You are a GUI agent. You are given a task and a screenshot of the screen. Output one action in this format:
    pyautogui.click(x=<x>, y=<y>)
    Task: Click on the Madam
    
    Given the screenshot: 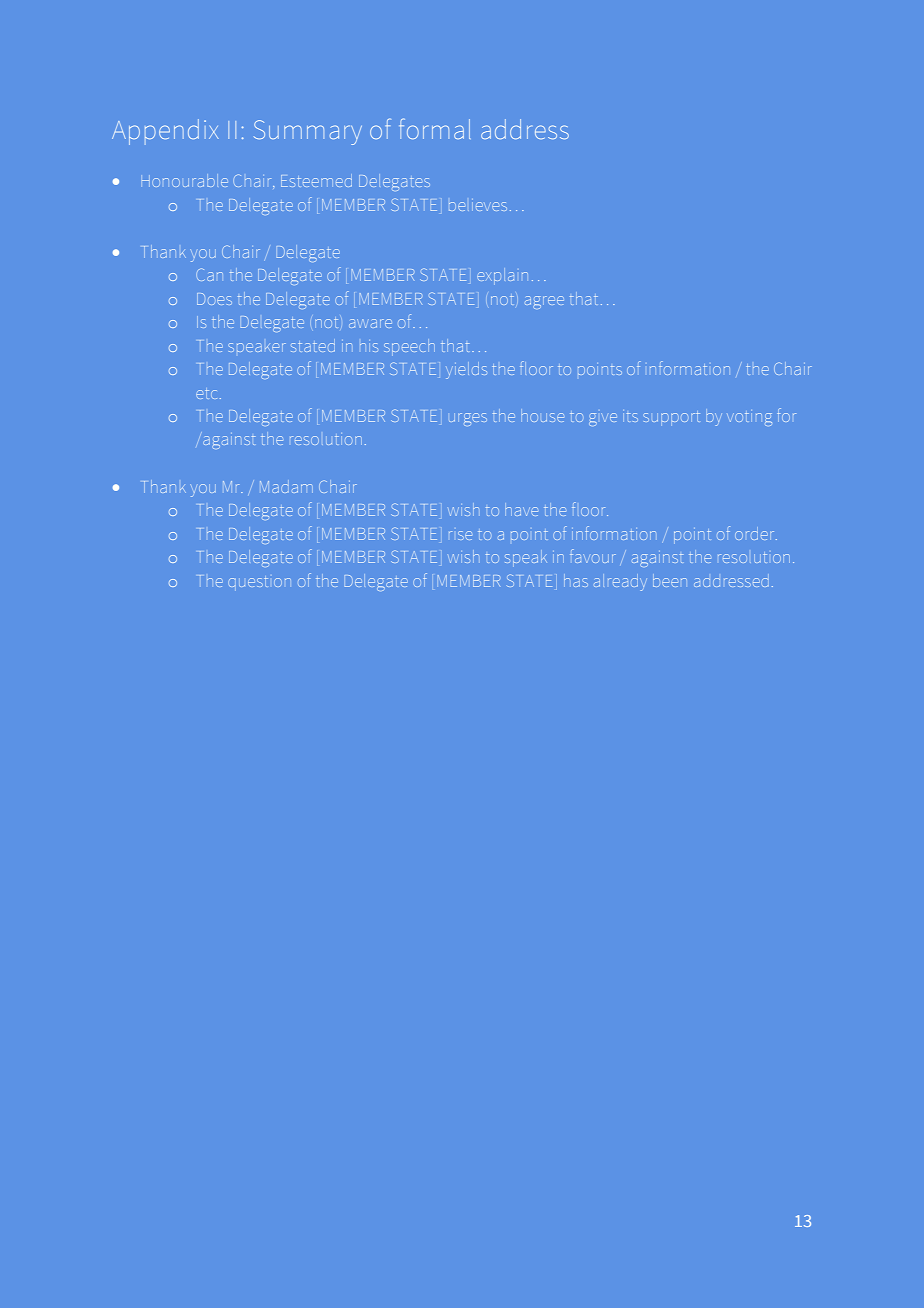 What is the action you would take?
    pyautogui.click(x=286, y=487)
